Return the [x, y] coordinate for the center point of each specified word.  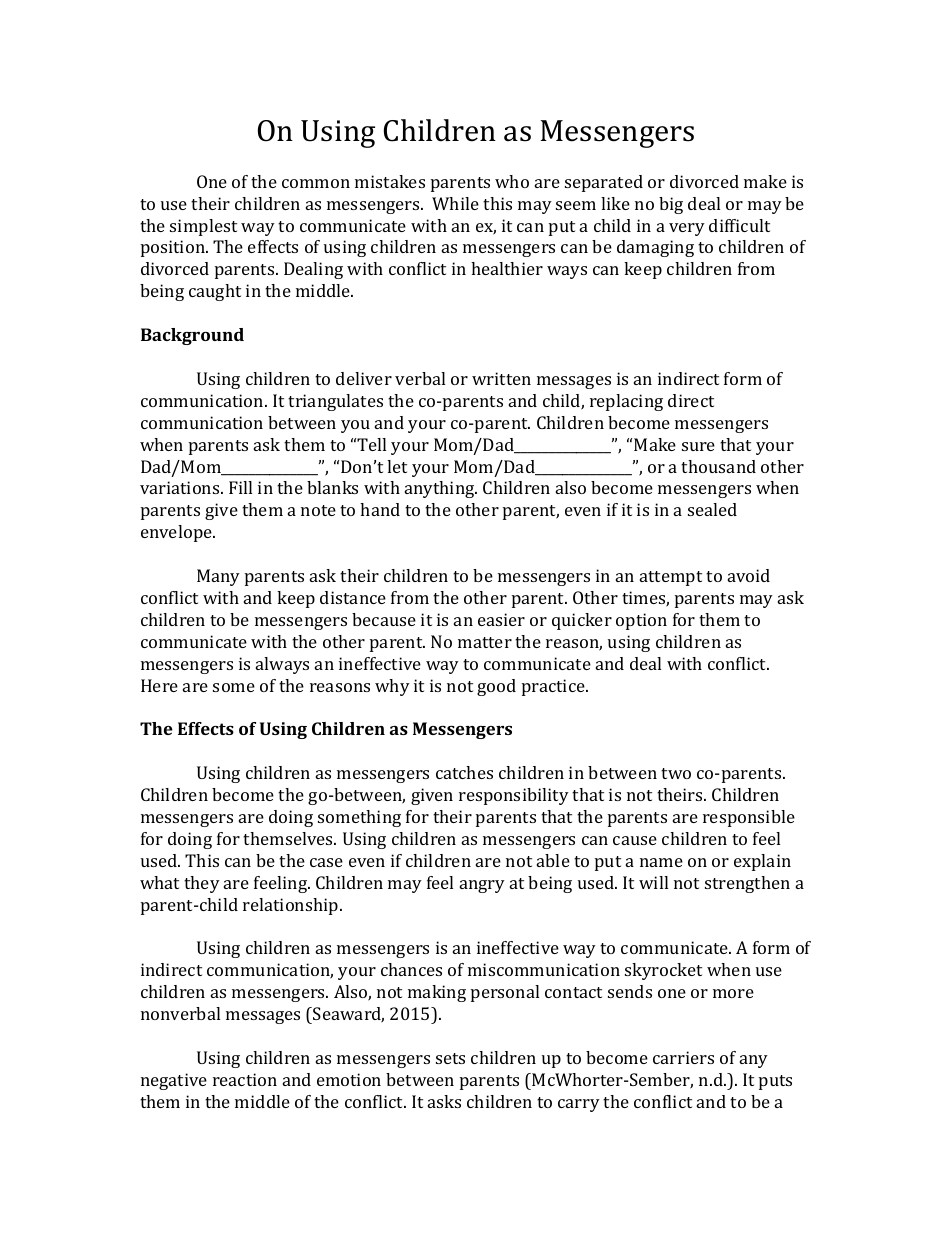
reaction [245, 1079]
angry [482, 886]
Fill [240, 487]
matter [485, 642]
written [501, 378]
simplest [203, 227]
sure [698, 446]
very [687, 229]
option [641, 621]
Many [218, 577]
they [202, 884]
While [455, 203]
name [661, 862]
